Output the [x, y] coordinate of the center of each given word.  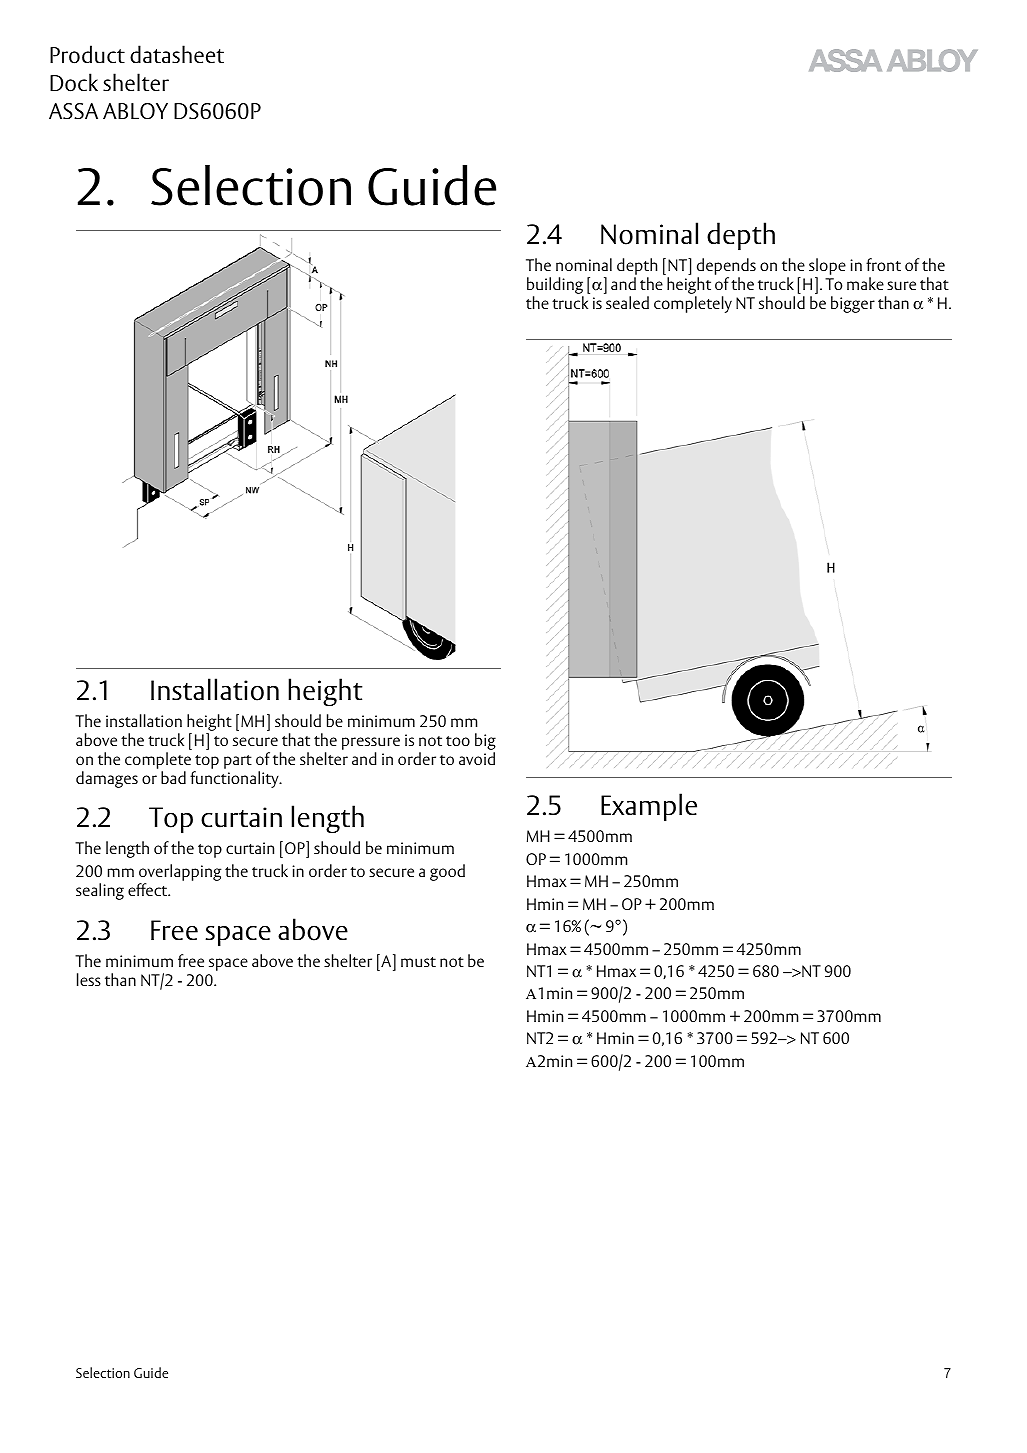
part [238, 762]
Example [649, 807]
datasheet [177, 54]
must [418, 962]
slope [827, 268]
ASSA [73, 111]
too [458, 741]
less [89, 979]
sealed [627, 302]
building [555, 287]
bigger [853, 304]
